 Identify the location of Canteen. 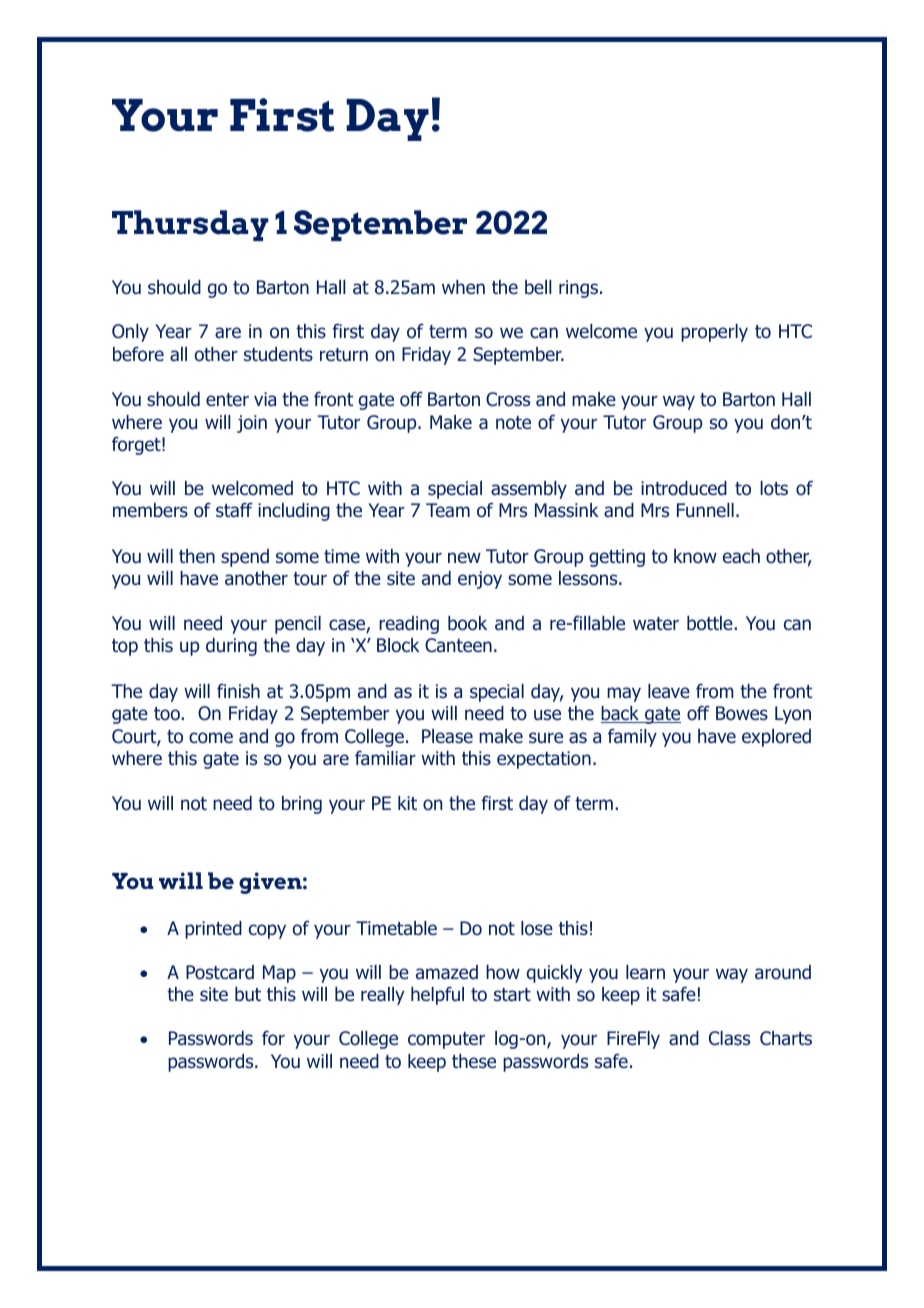
(458, 645).
